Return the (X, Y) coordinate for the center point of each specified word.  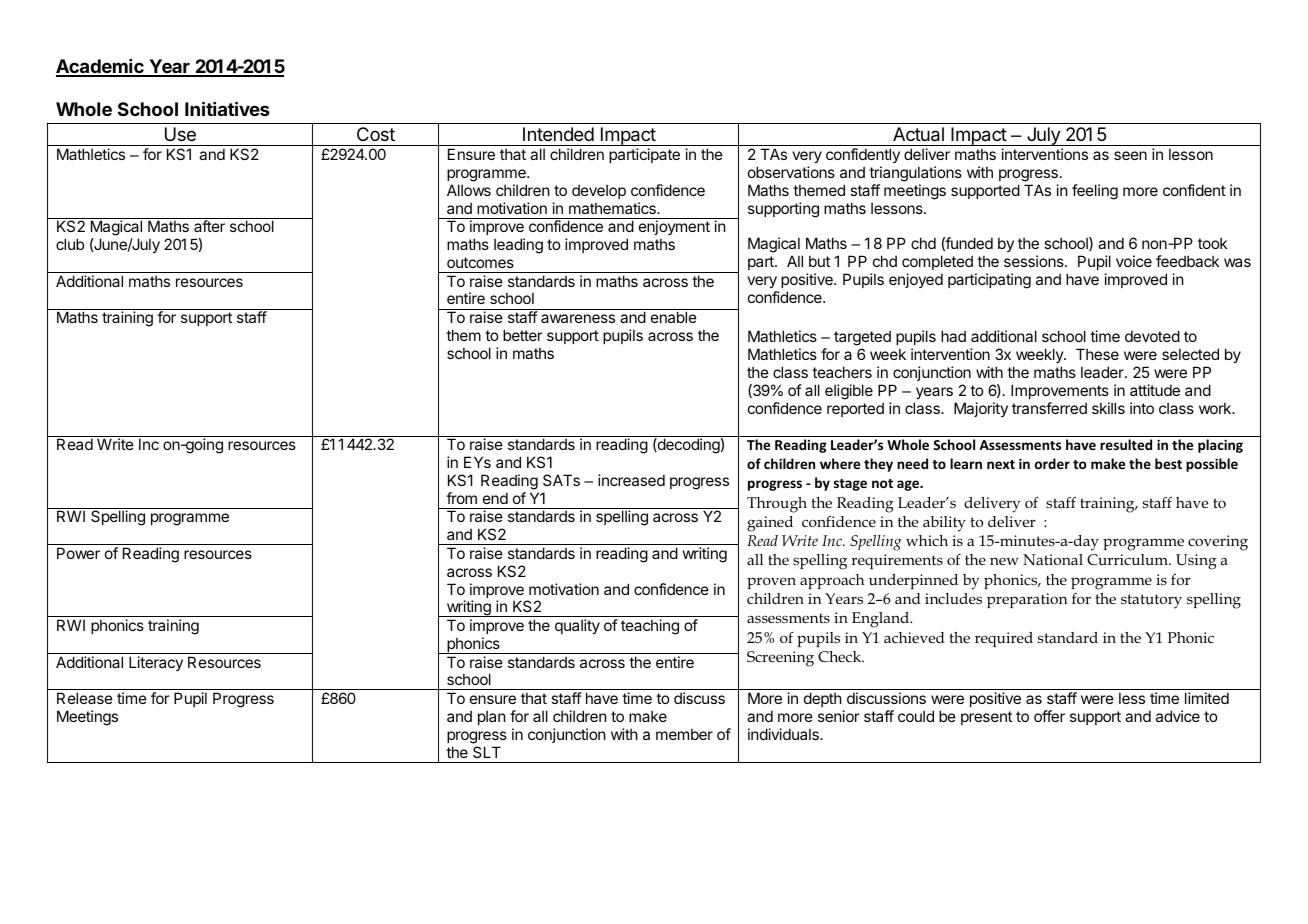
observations (791, 172)
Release (85, 698)
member (684, 734)
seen (1130, 155)
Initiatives (227, 108)
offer (1049, 716)
